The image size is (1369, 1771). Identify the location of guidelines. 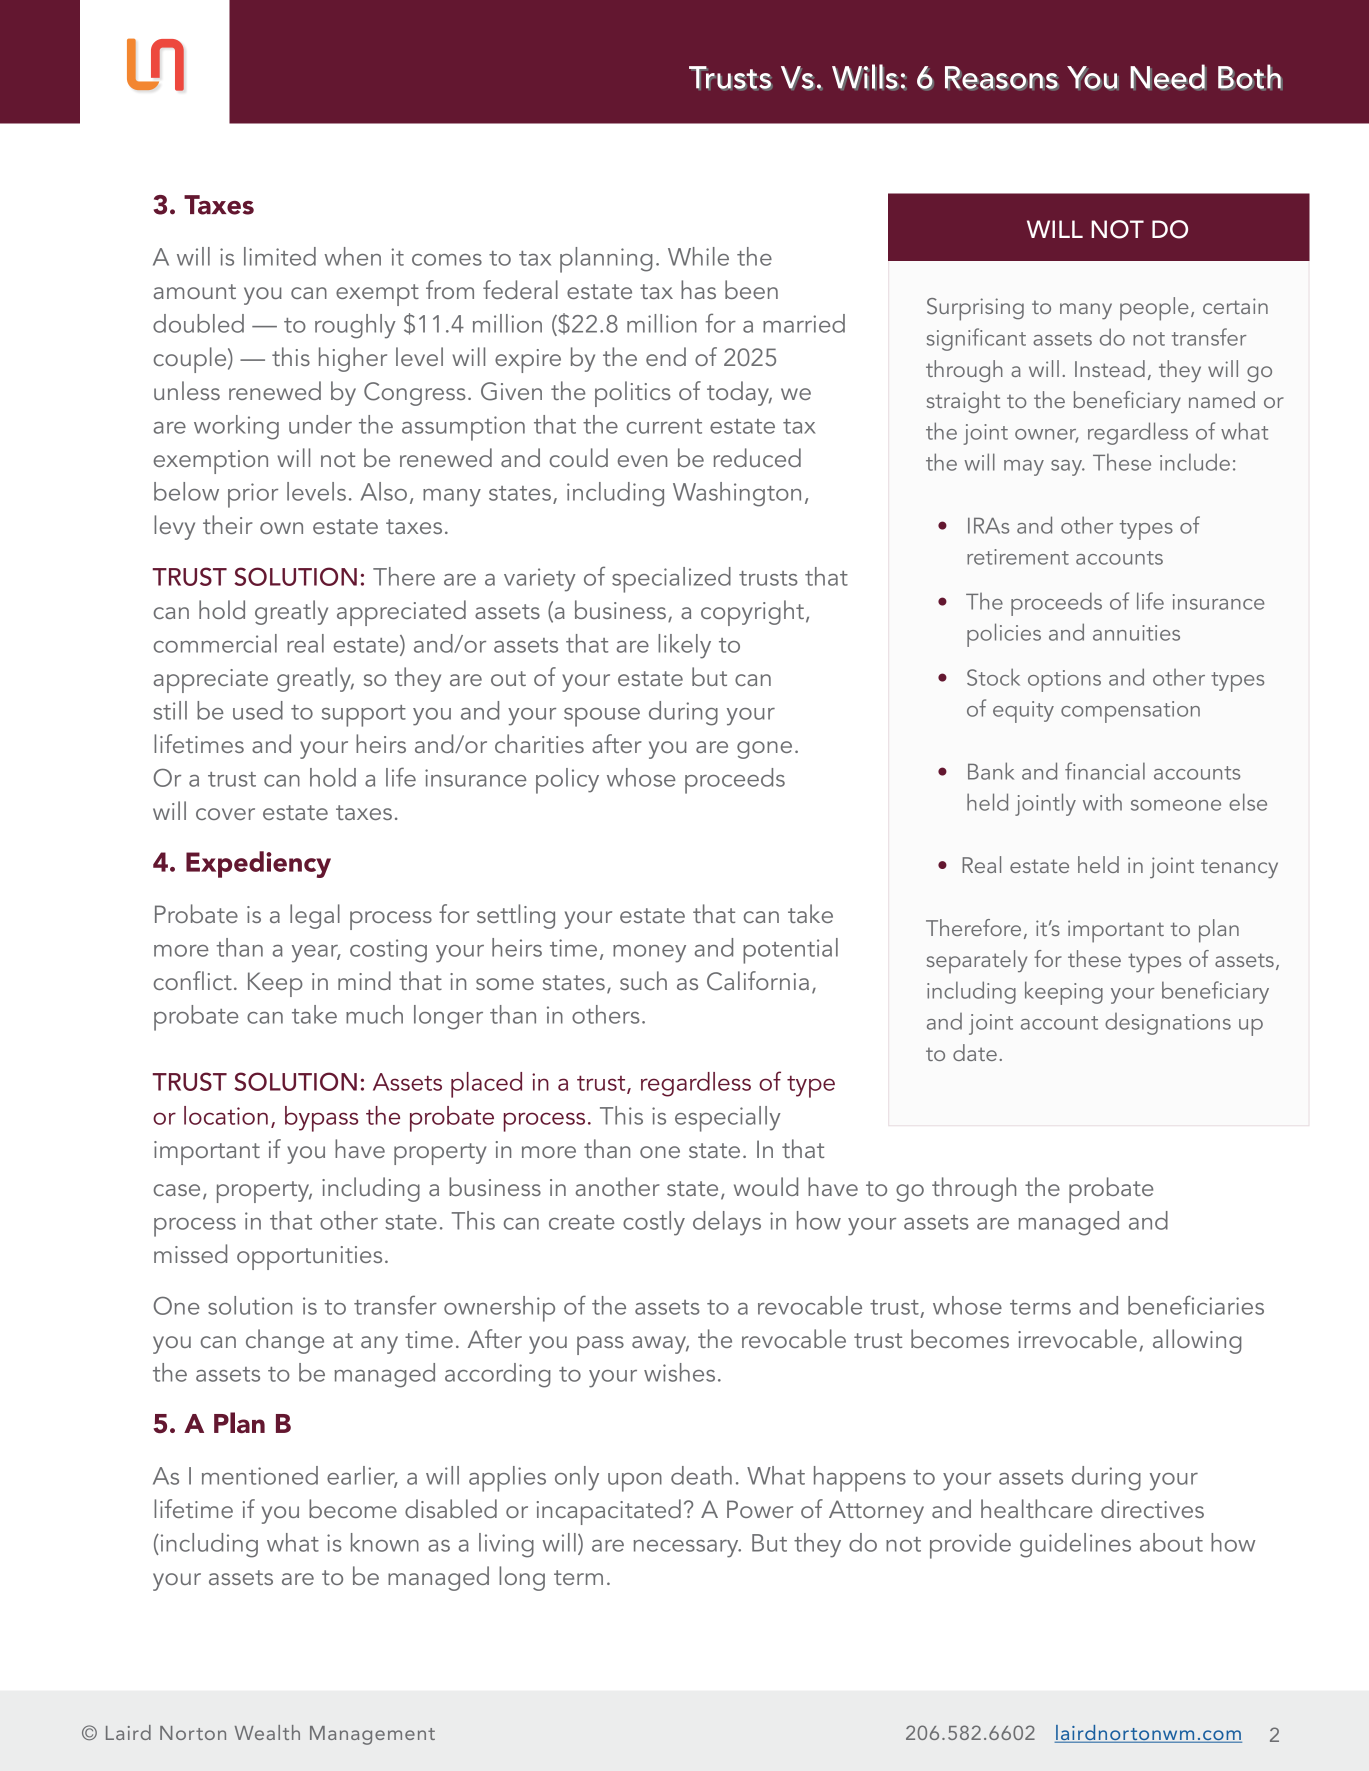
(1075, 1545).
